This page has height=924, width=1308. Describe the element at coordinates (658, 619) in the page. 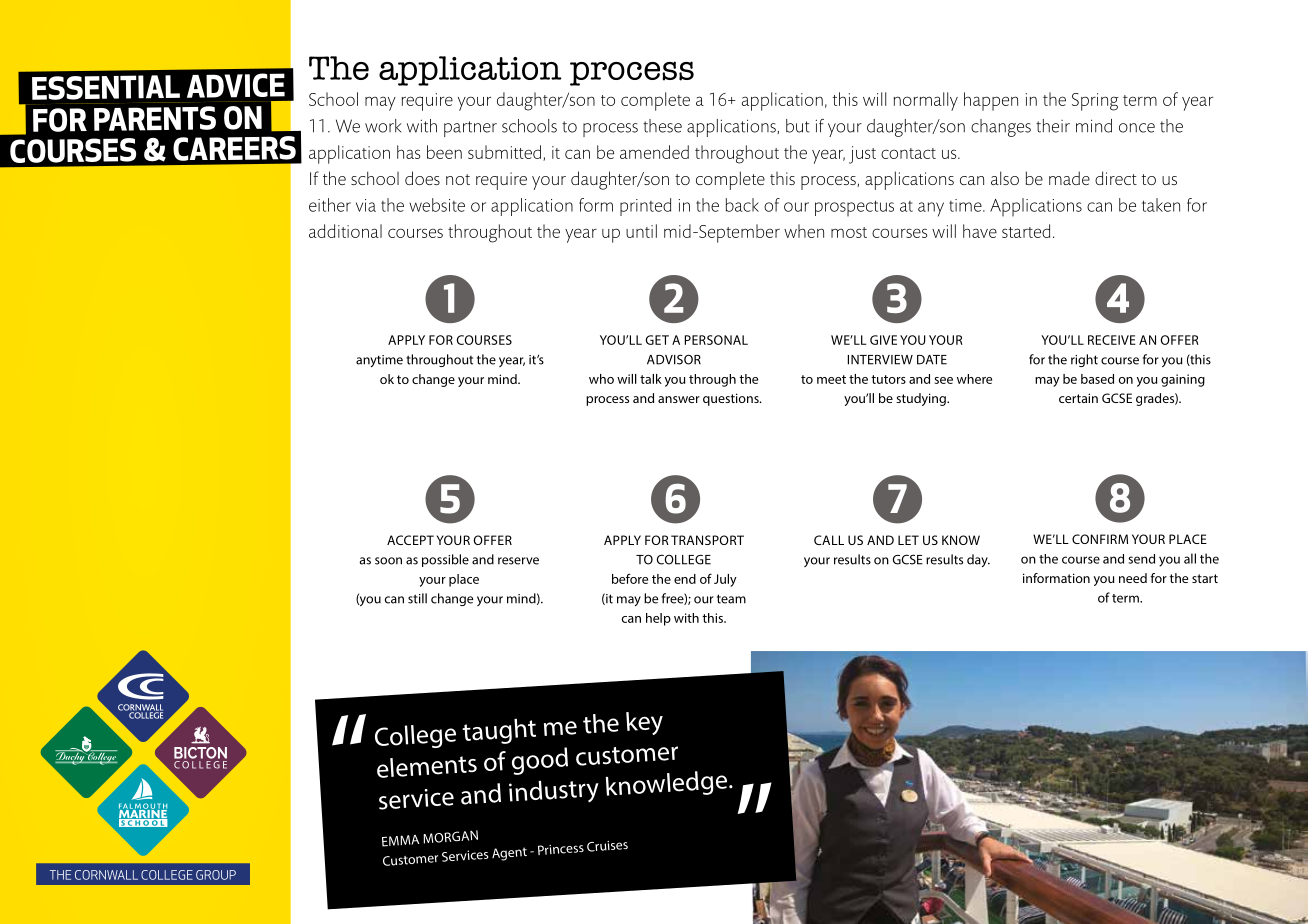

I see `help` at that location.
